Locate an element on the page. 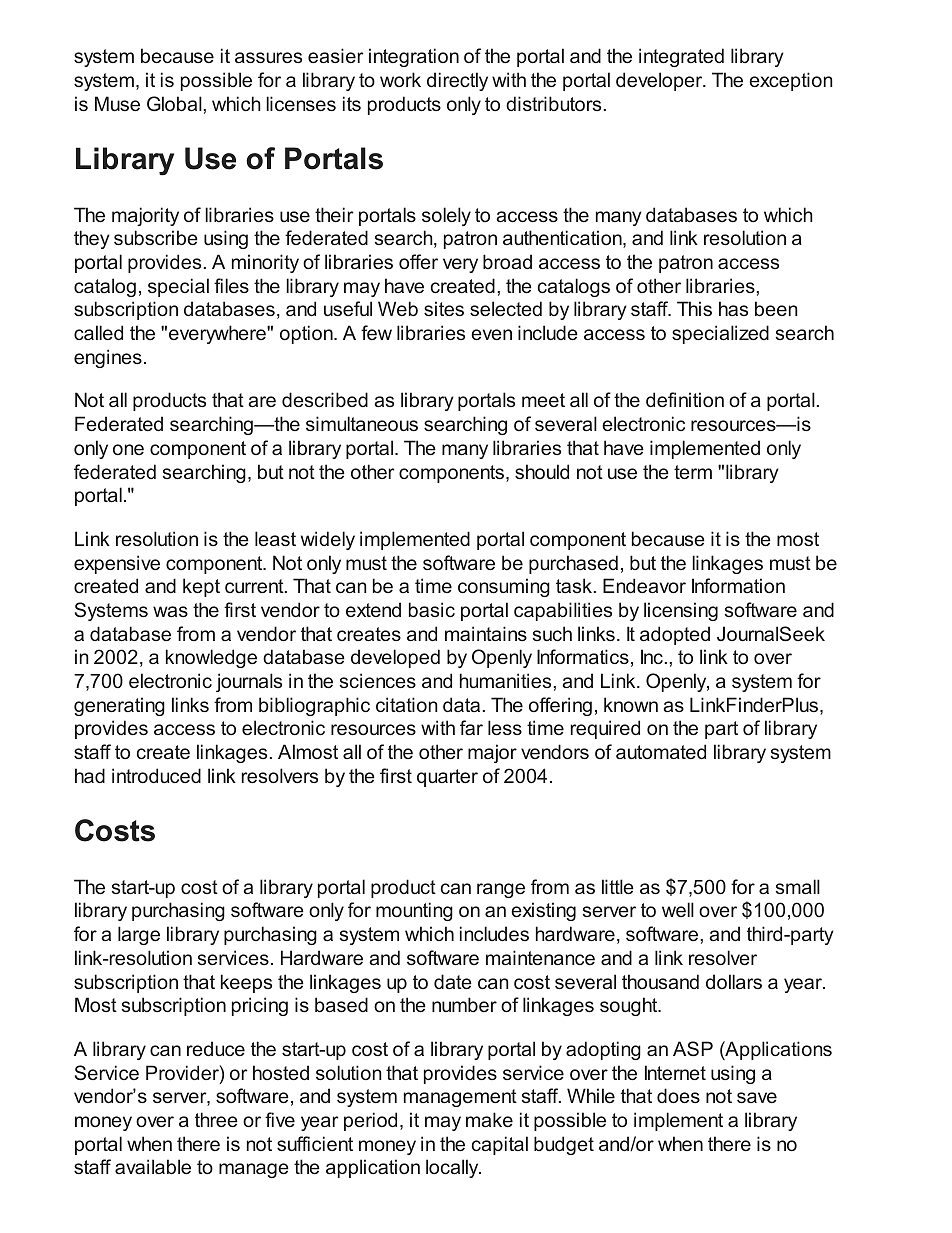 This document has width=952, height=1233. should is located at coordinates (542, 471).
